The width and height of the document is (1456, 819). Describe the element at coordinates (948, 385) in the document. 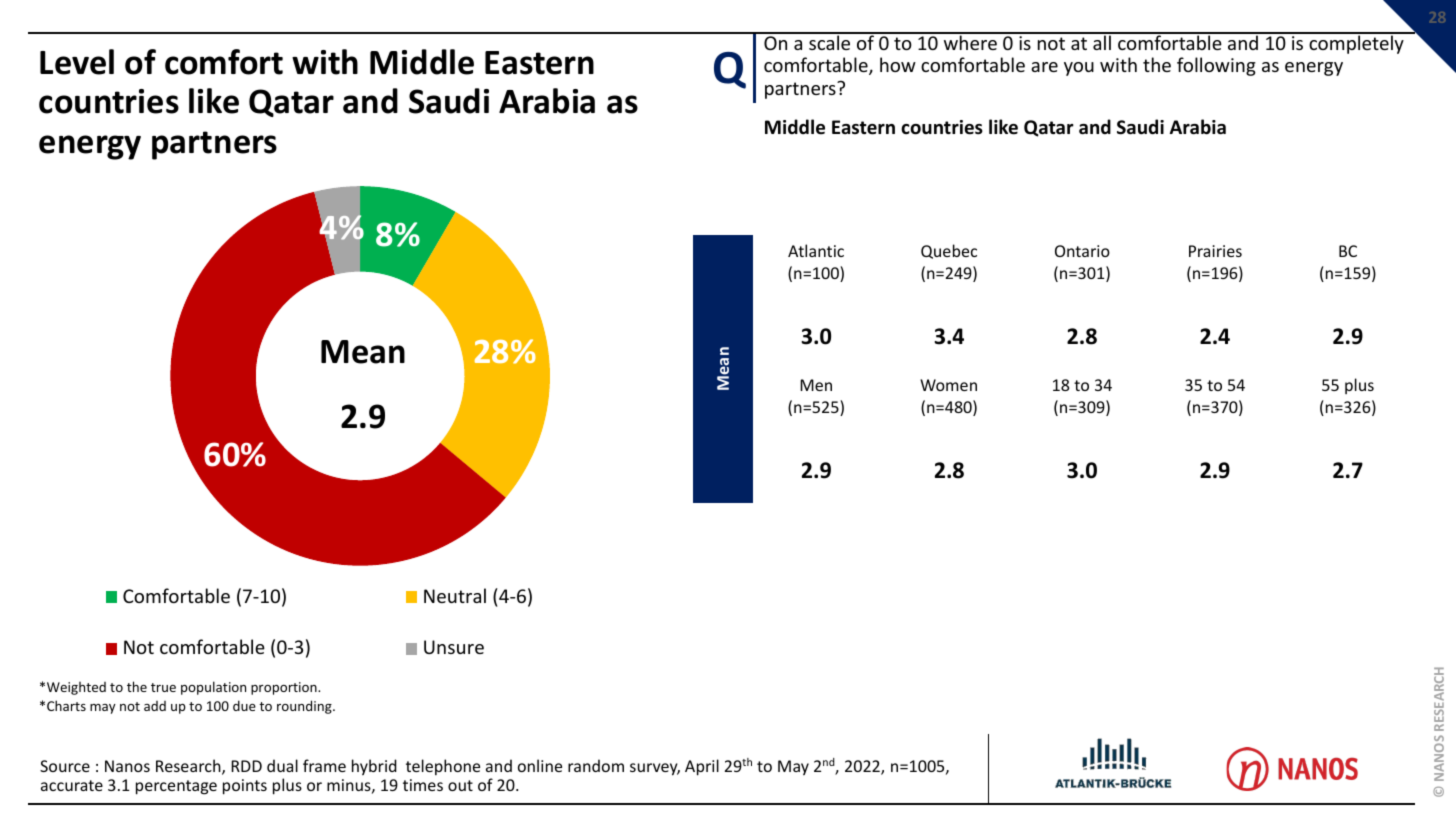

I see `Women` at that location.
